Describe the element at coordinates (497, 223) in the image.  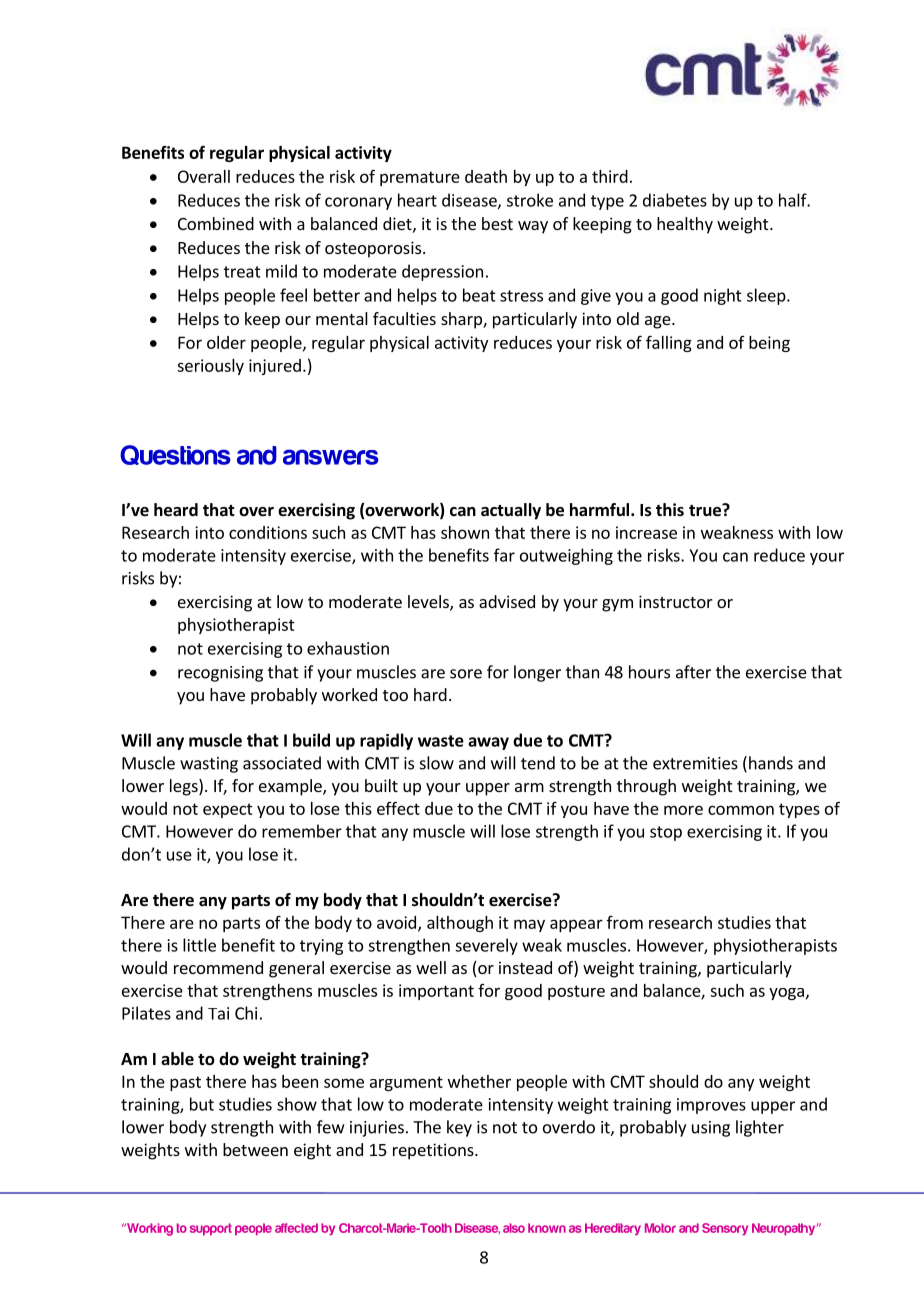
I see `best` at that location.
